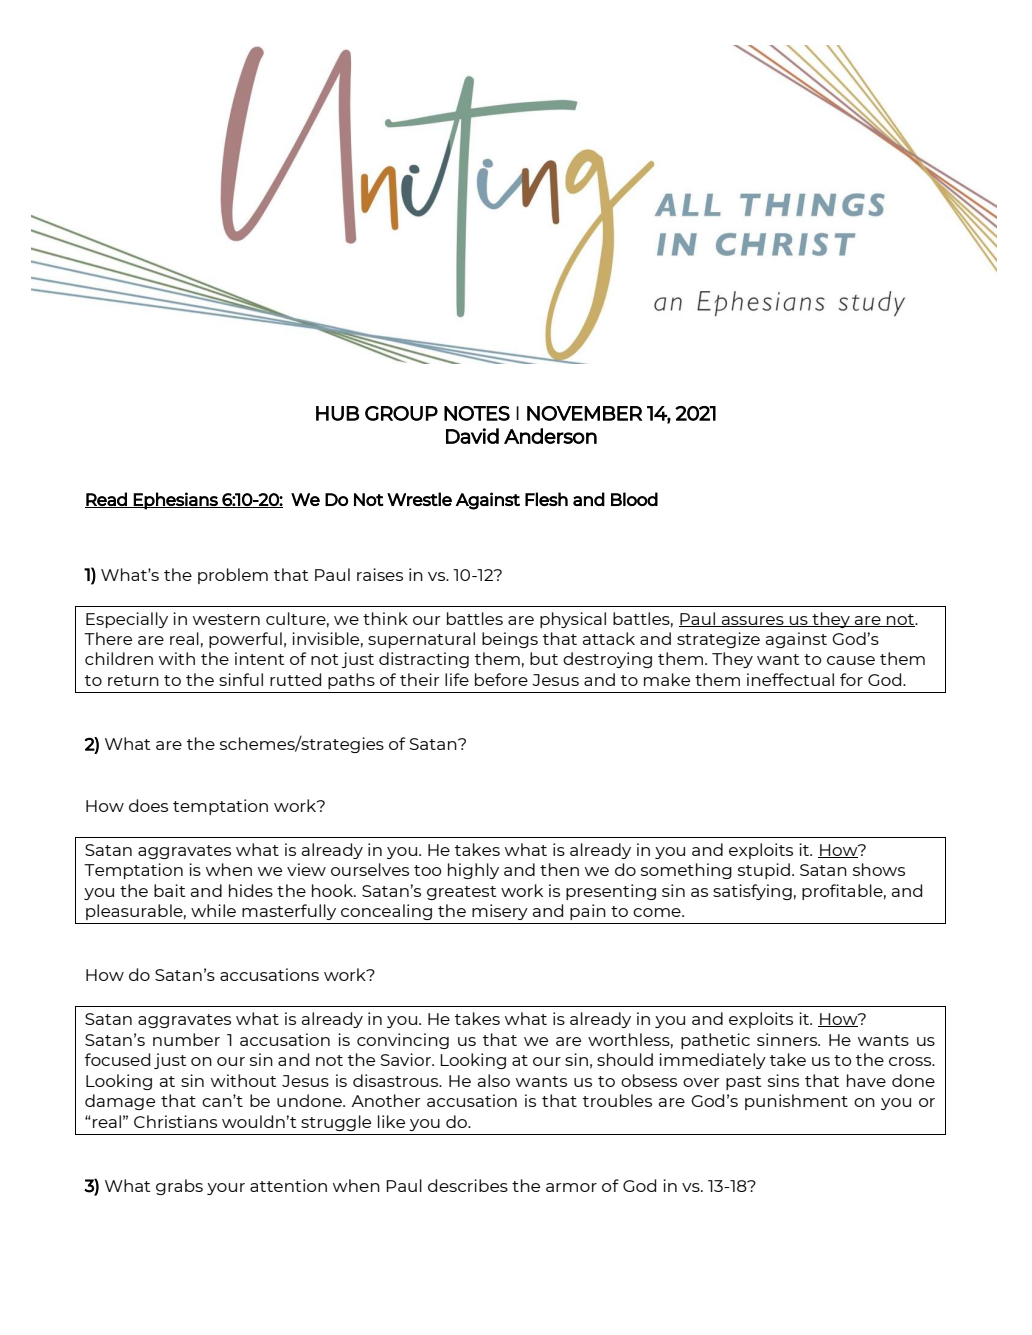 Image resolution: width=1032 pixels, height=1335 pixels. I want to click on sinners, so click(788, 1039).
